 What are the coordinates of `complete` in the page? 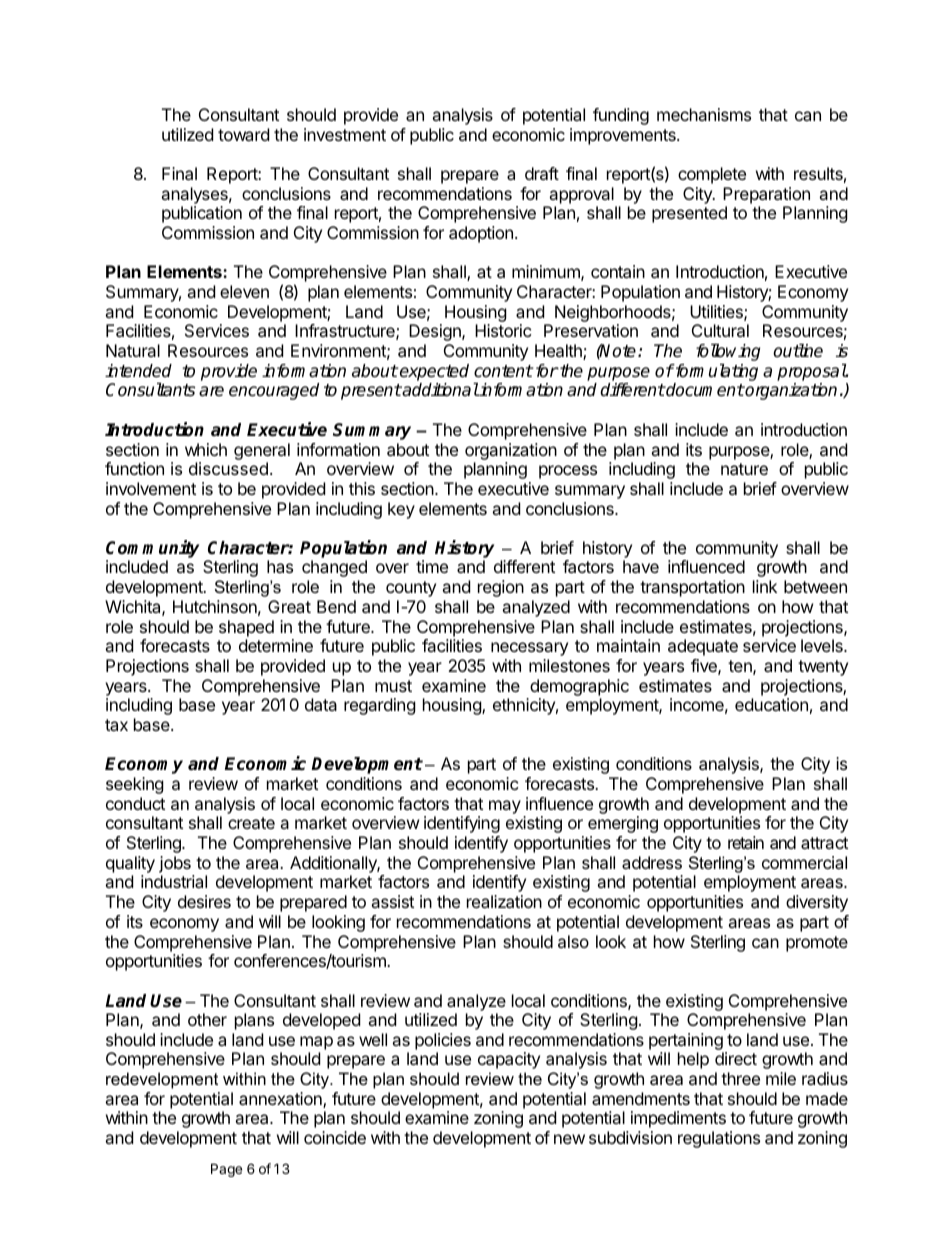 It's located at (712, 175).
